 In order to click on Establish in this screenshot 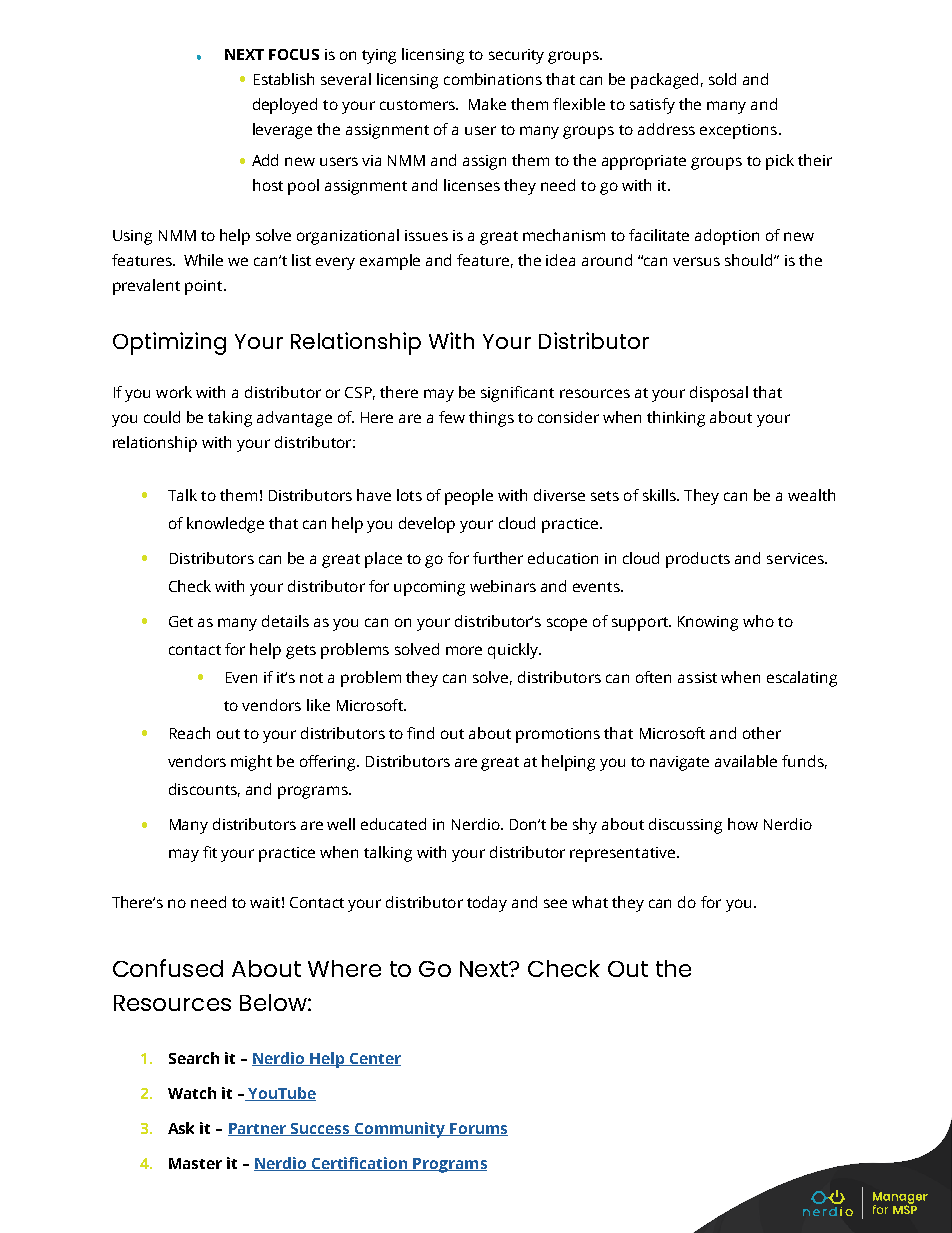, I will do `click(284, 79)`.
